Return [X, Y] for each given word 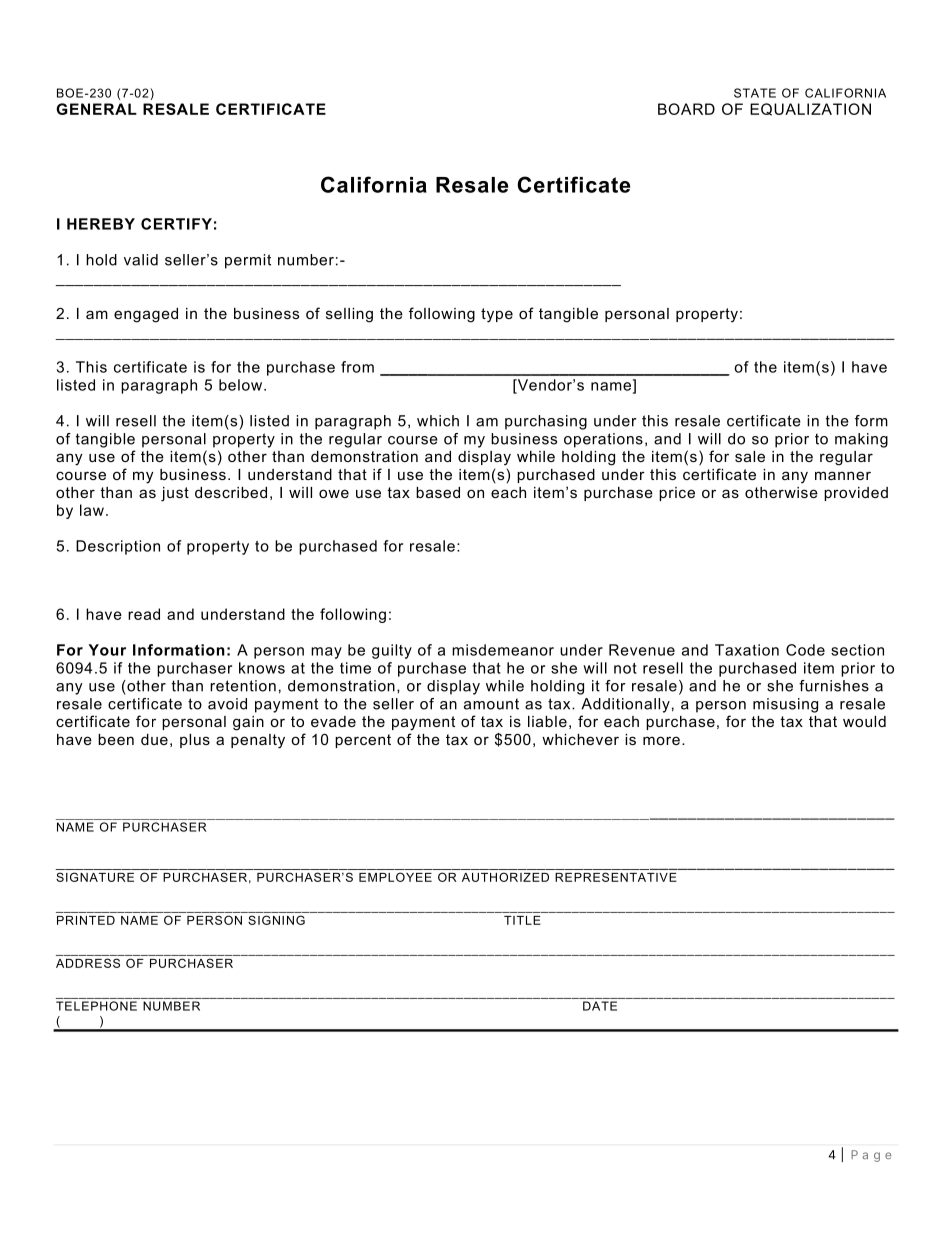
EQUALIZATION [810, 109]
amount [491, 704]
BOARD [686, 109]
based [438, 492]
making [861, 440]
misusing [785, 705]
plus [195, 741]
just [175, 494]
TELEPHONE [96, 1006]
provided [856, 494]
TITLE [522, 920]
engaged [146, 315]
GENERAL [96, 109]
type [497, 315]
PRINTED [86, 920]
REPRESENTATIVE [616, 877]
